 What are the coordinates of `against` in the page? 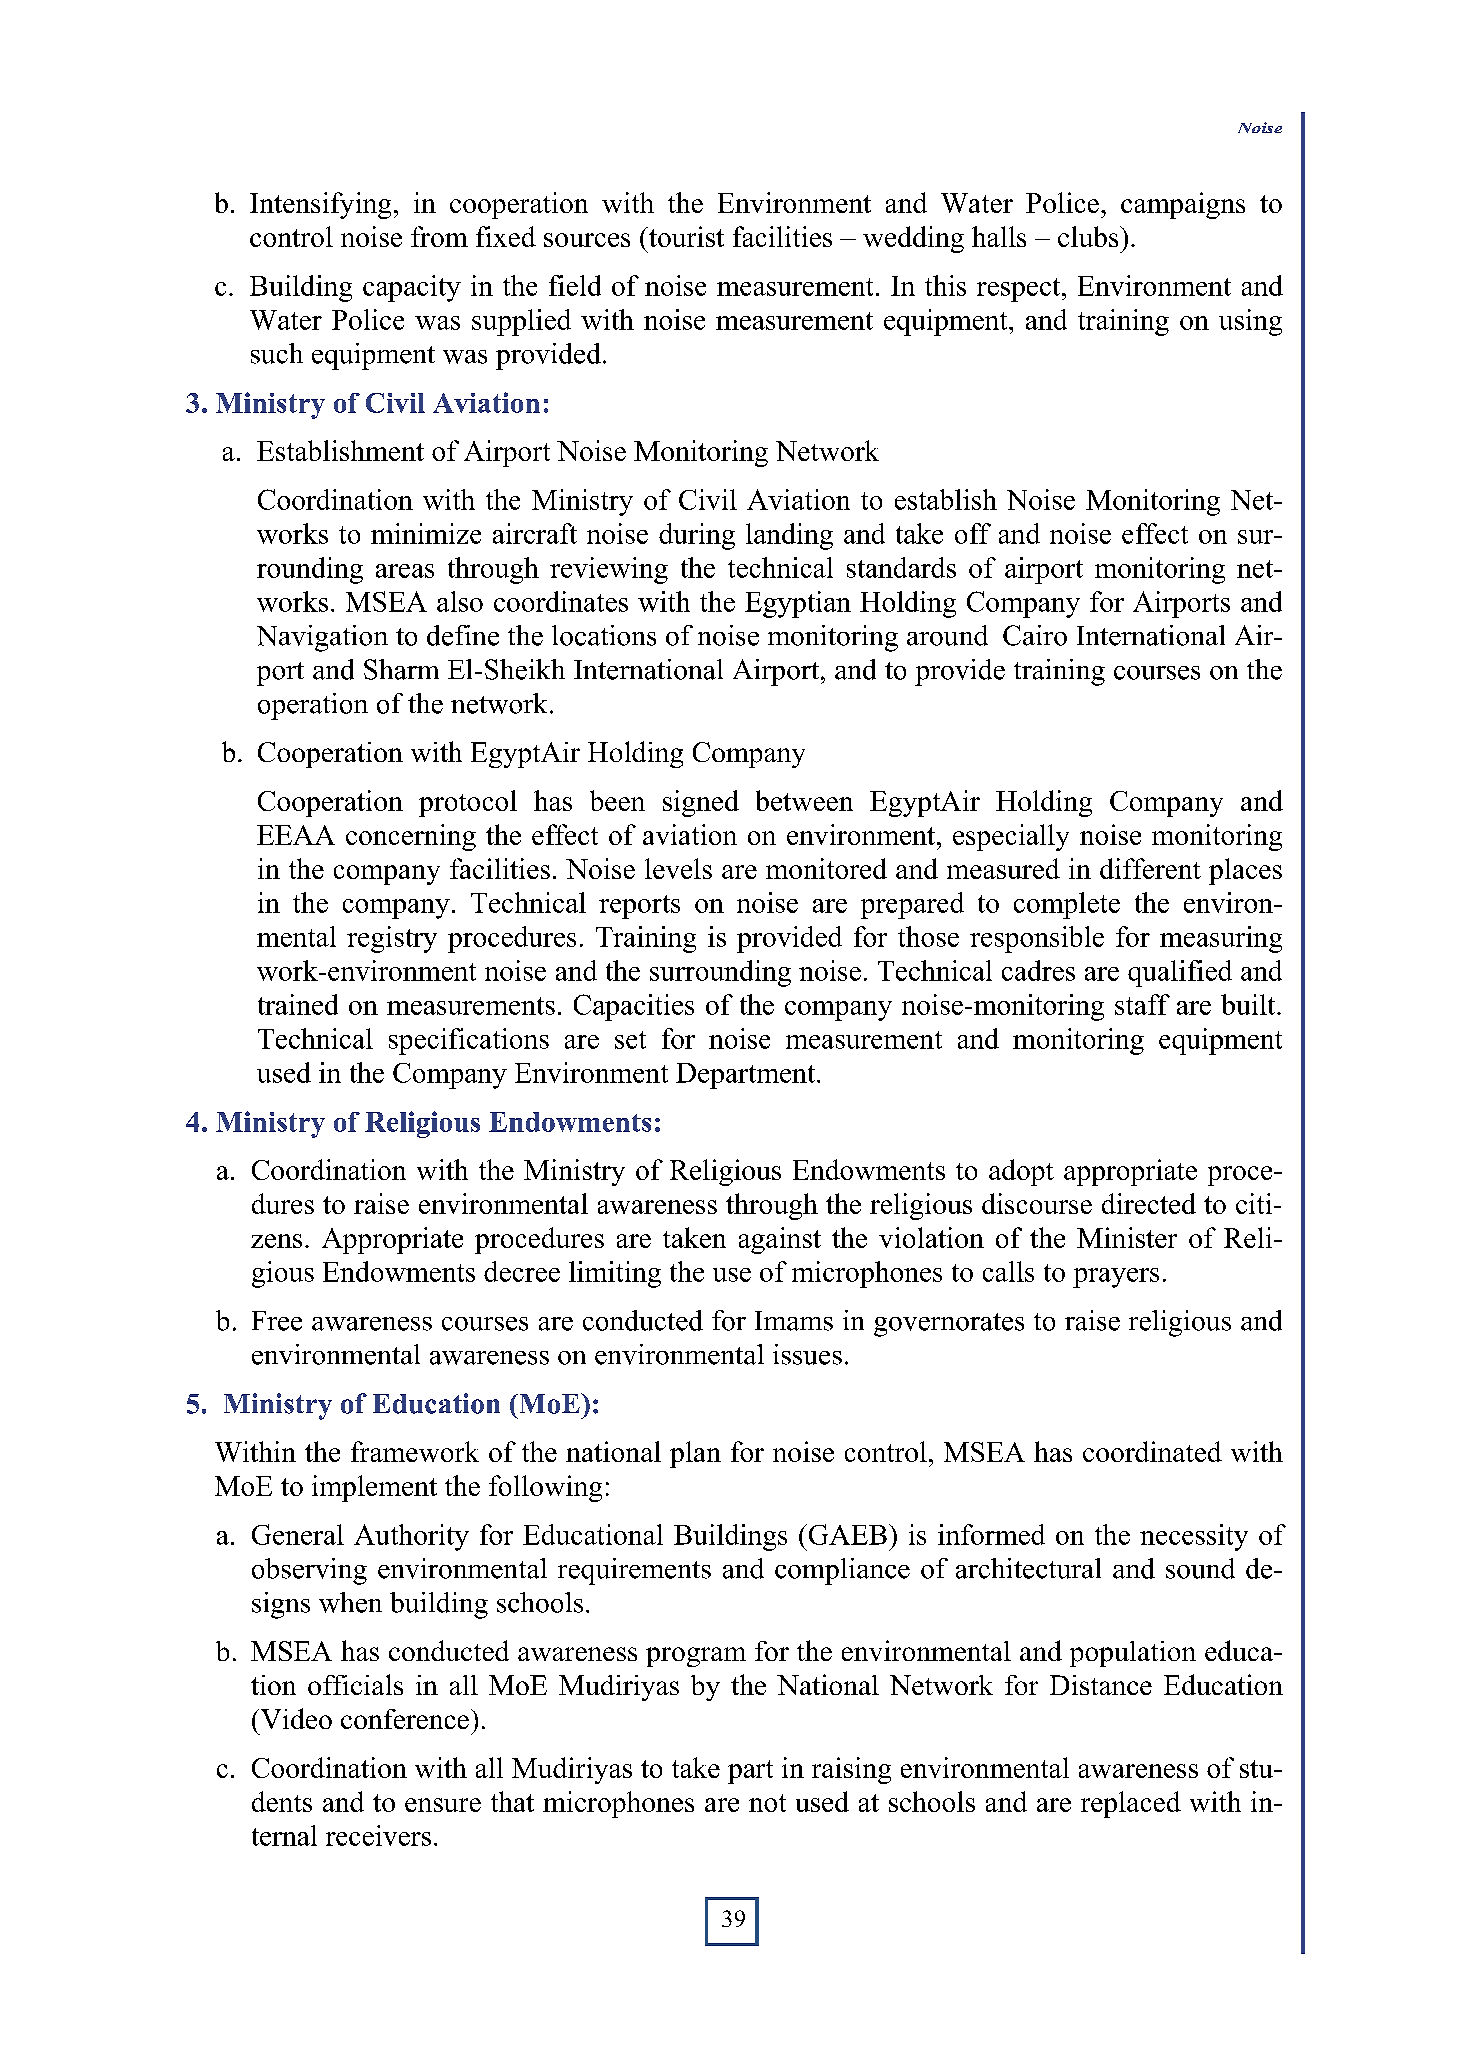 It's located at (780, 1240).
